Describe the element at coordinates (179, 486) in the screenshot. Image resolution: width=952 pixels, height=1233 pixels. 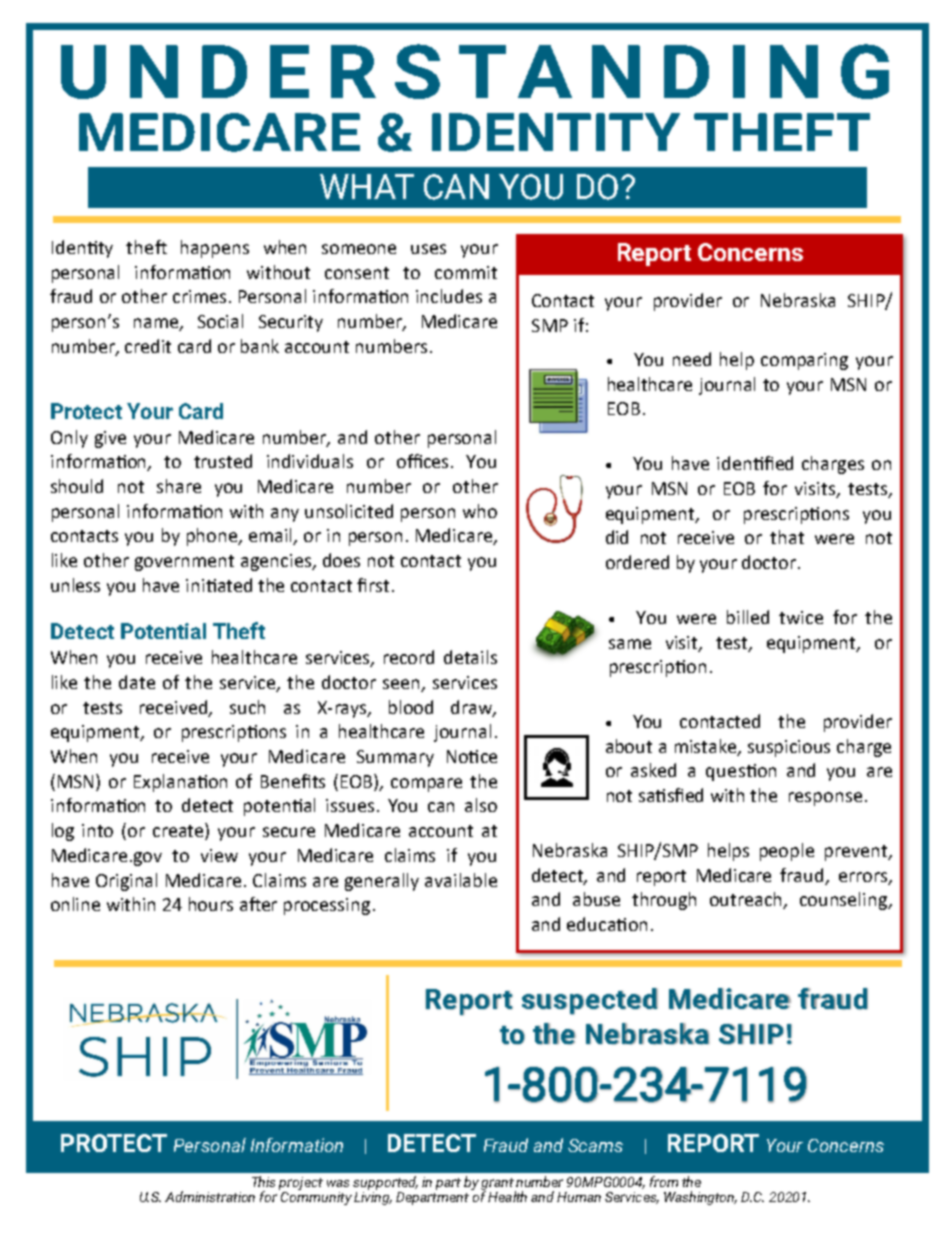
I see `share` at that location.
